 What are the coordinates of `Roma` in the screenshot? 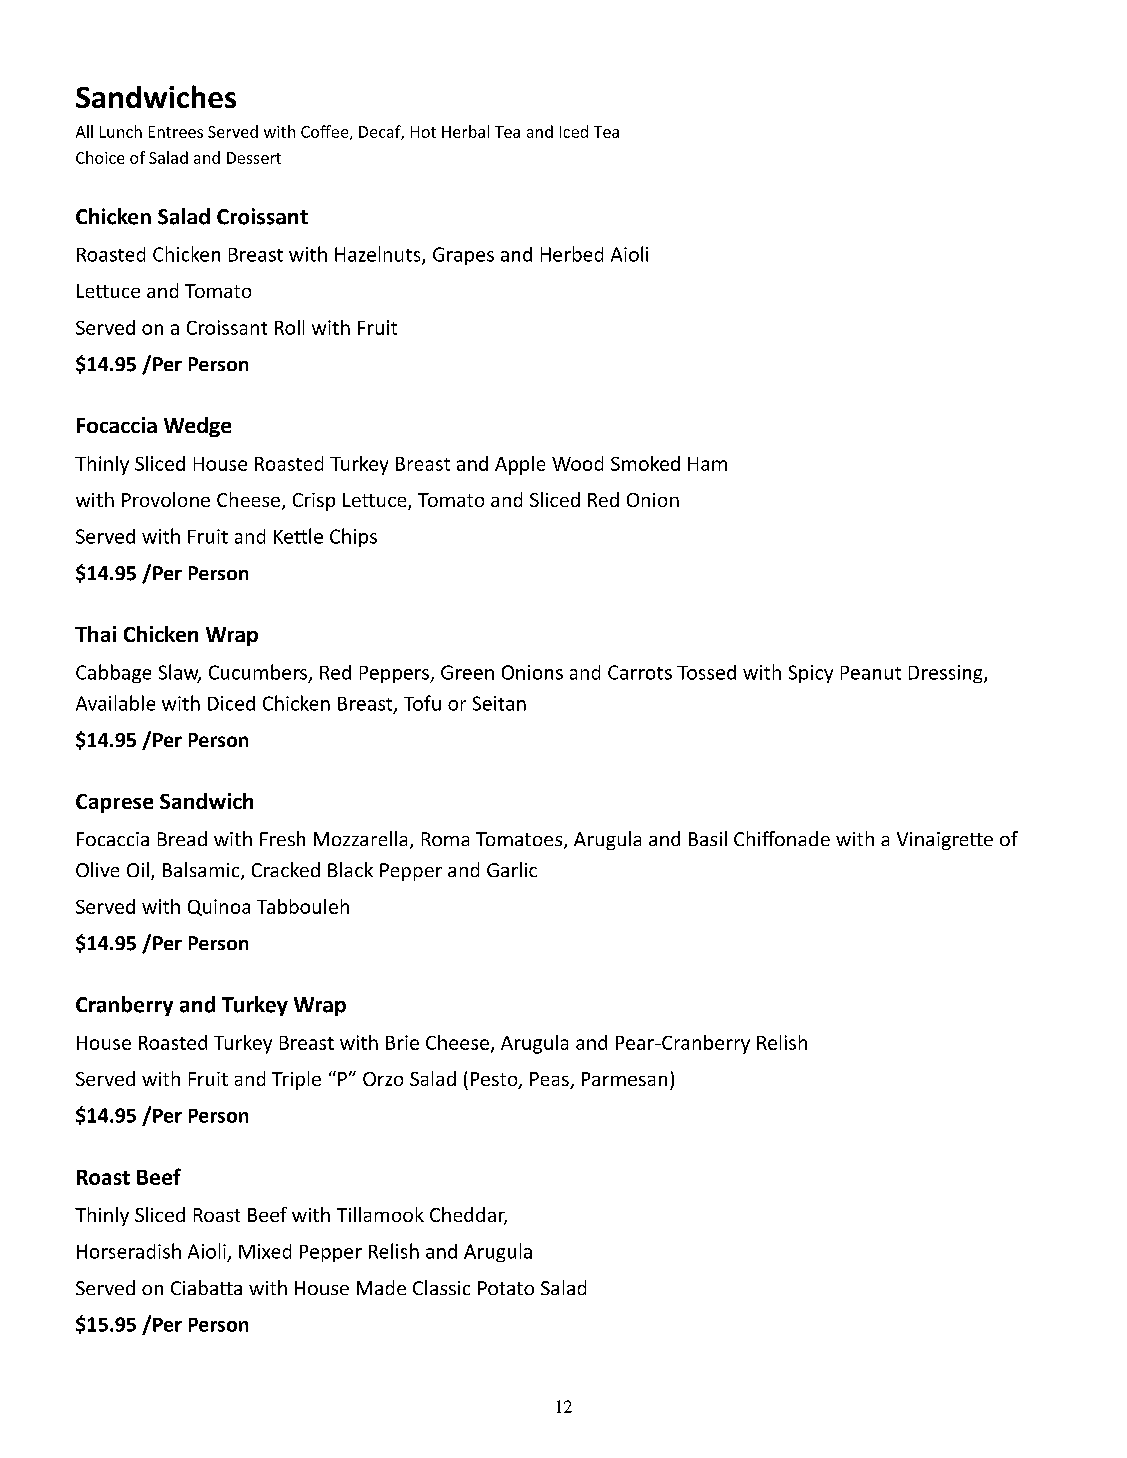 It's located at (445, 839).
